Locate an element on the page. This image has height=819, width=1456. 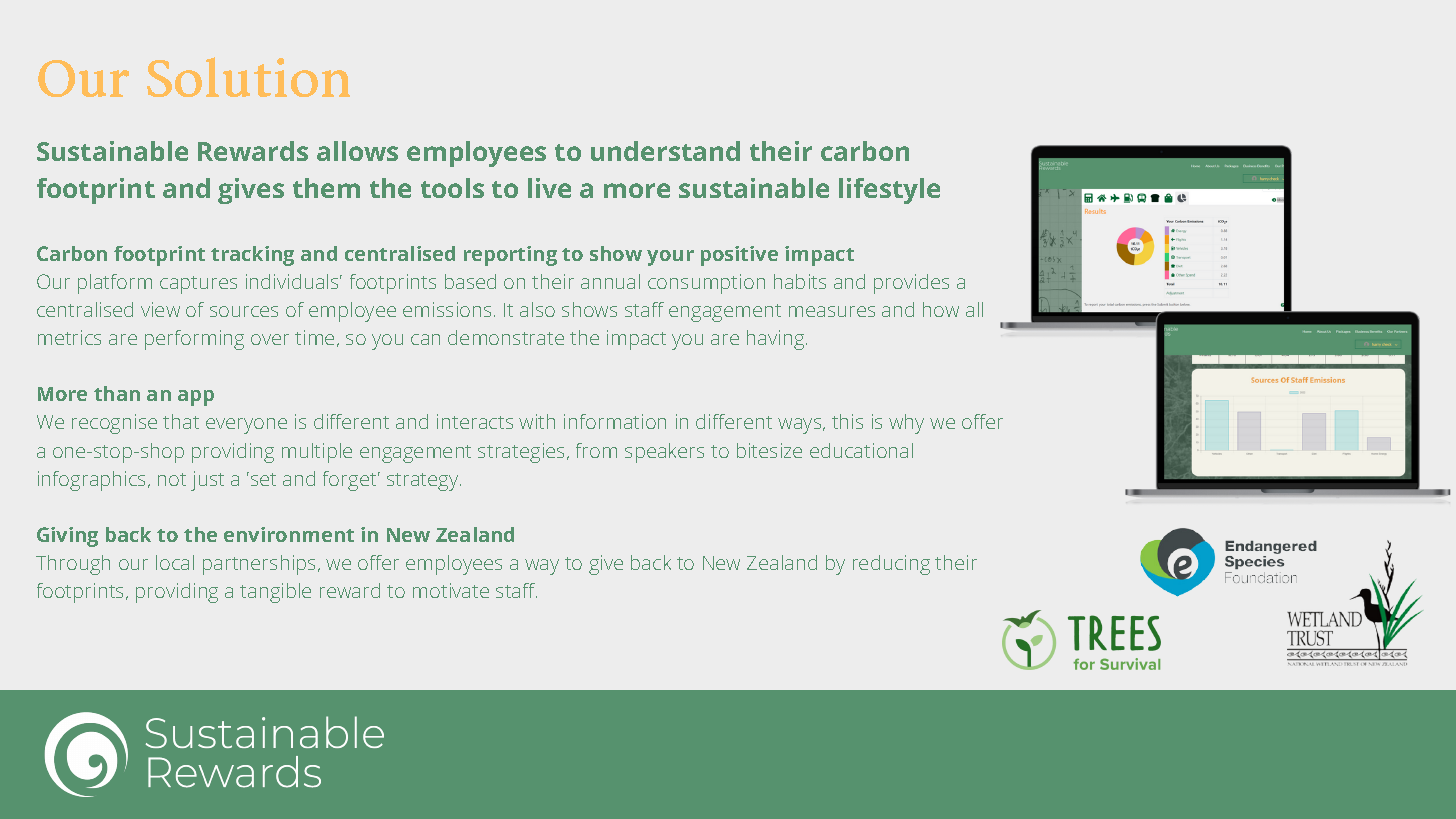
tools is located at coordinates (452, 188).
